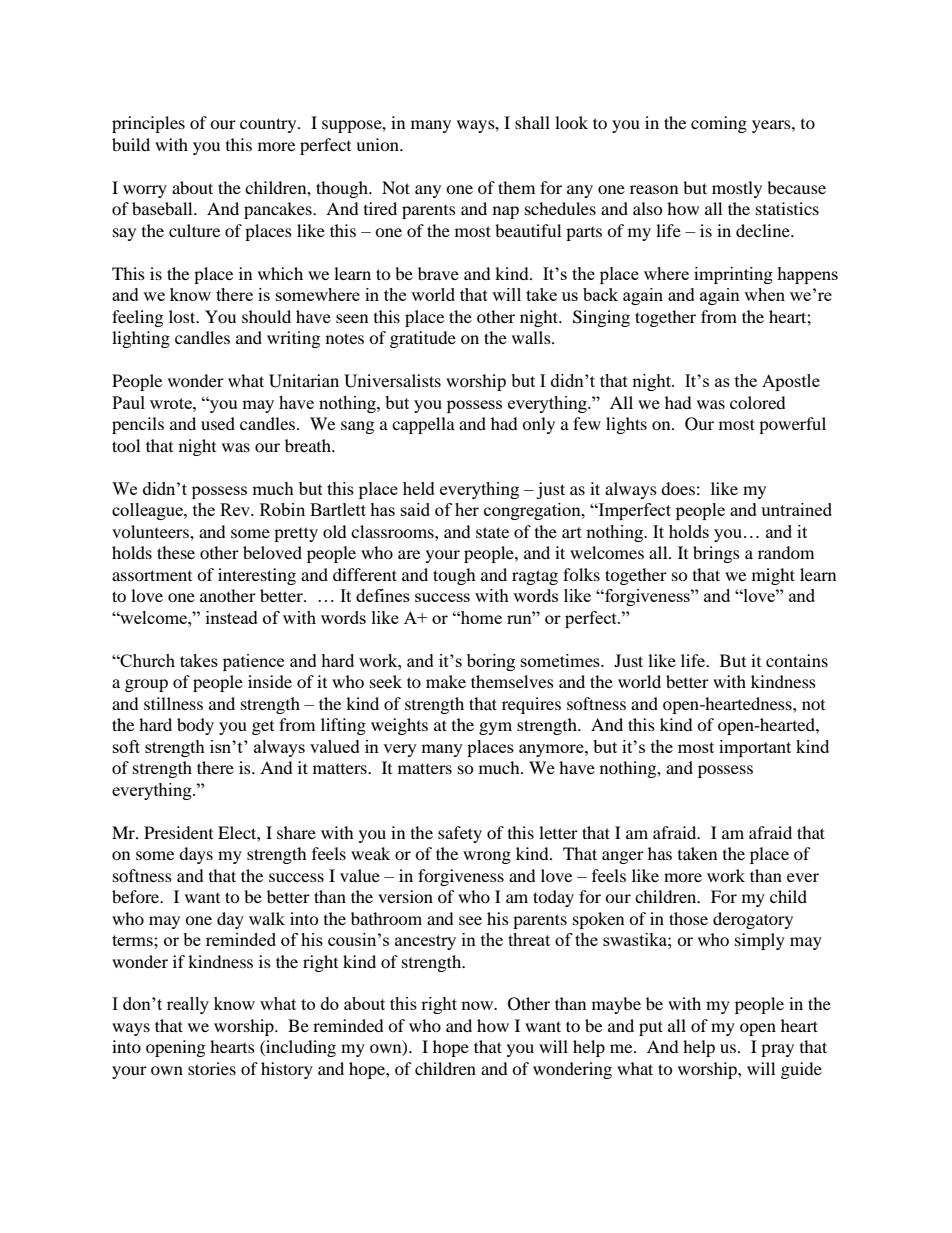  I want to click on ancestry, so click(425, 942).
